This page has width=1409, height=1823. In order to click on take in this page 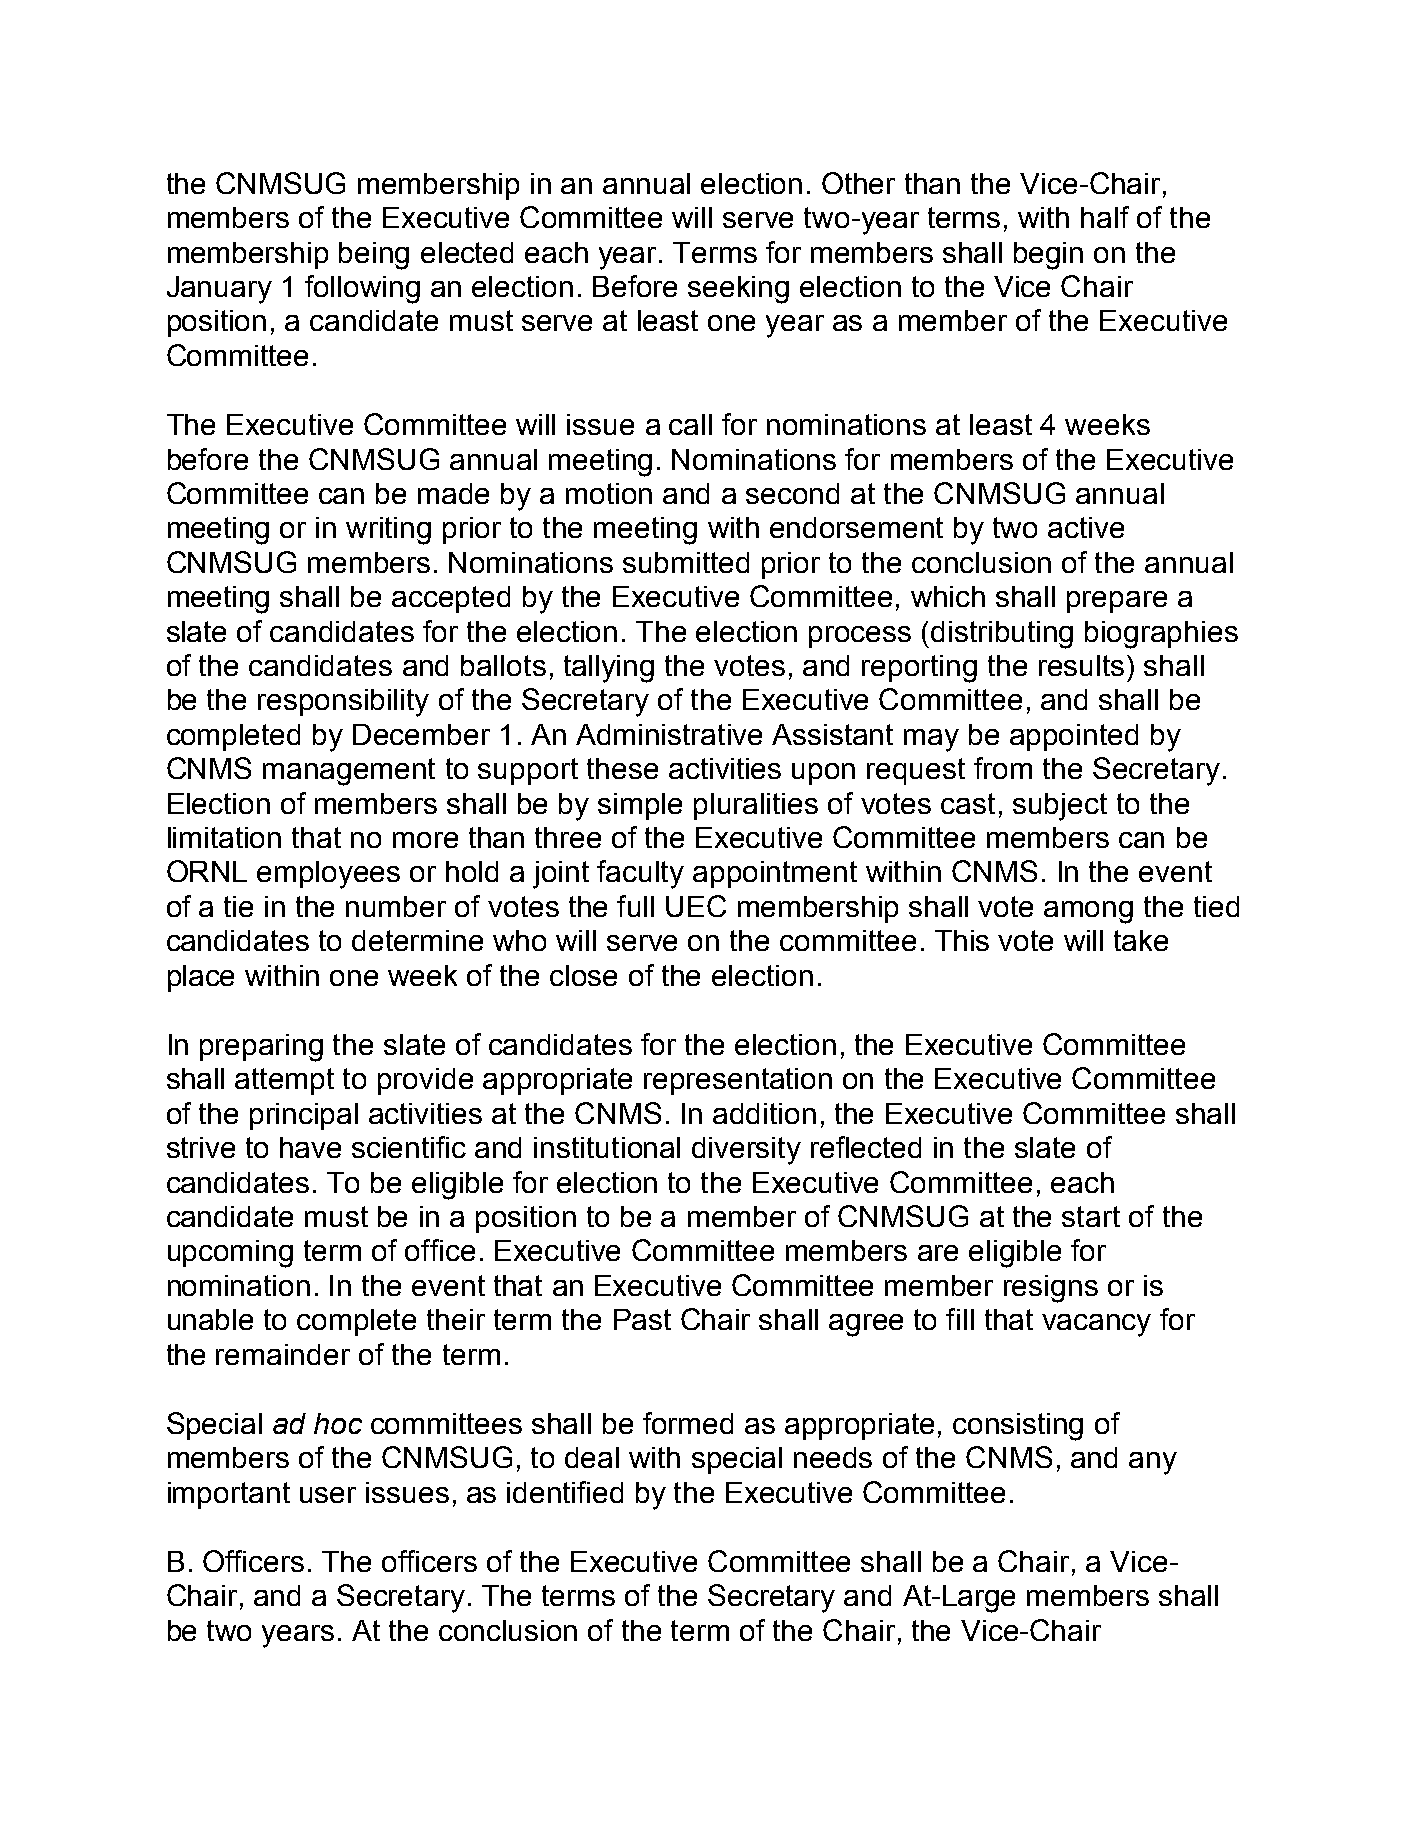, I will do `click(1141, 940)`.
